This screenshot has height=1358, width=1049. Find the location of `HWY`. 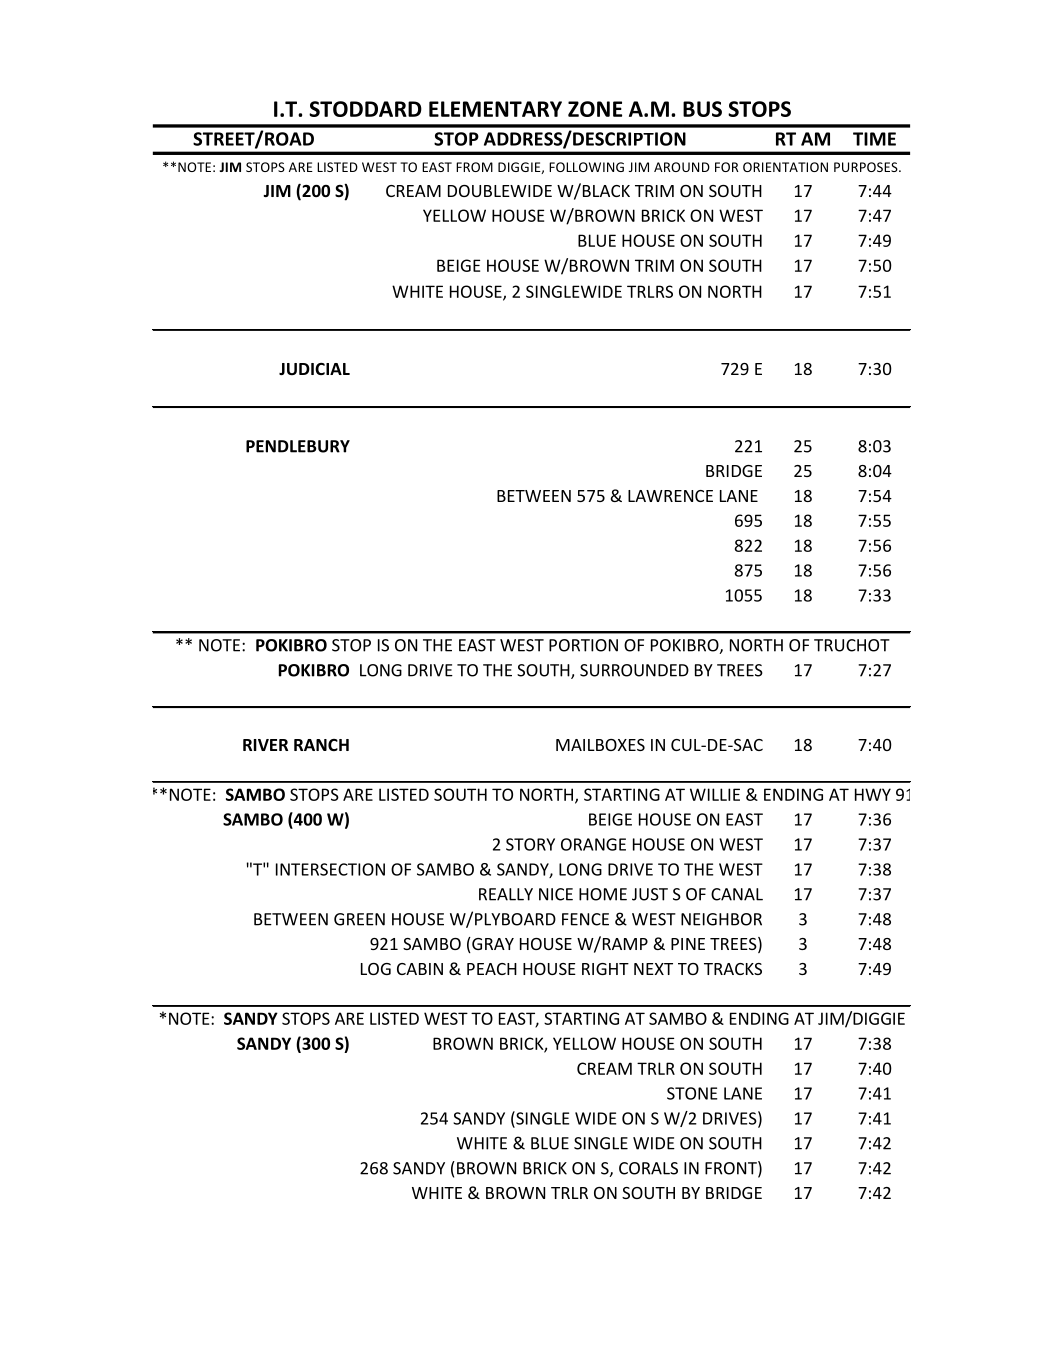

HWY is located at coordinates (873, 794).
